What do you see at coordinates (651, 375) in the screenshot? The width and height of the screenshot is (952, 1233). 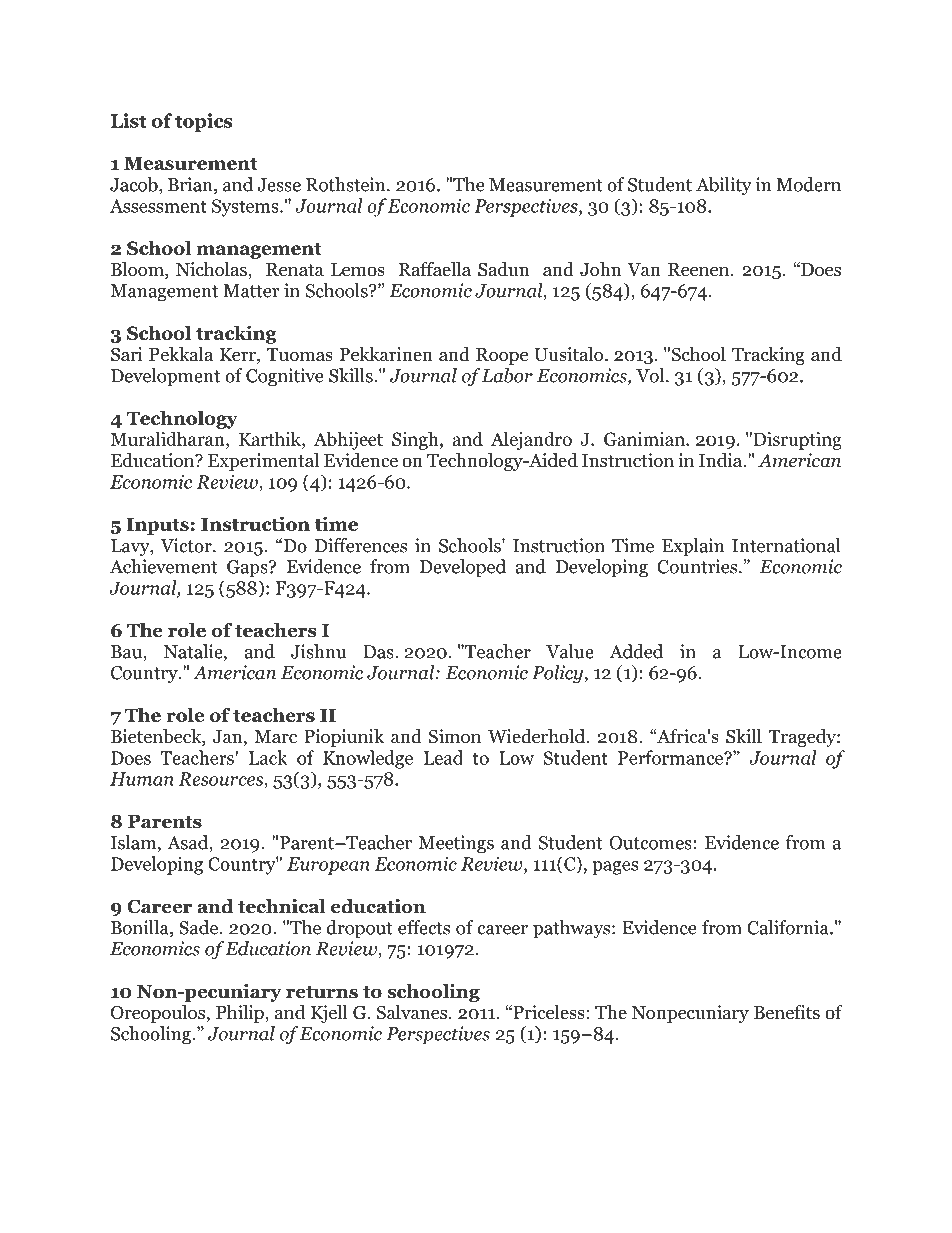 I see `Vol` at bounding box center [651, 375].
